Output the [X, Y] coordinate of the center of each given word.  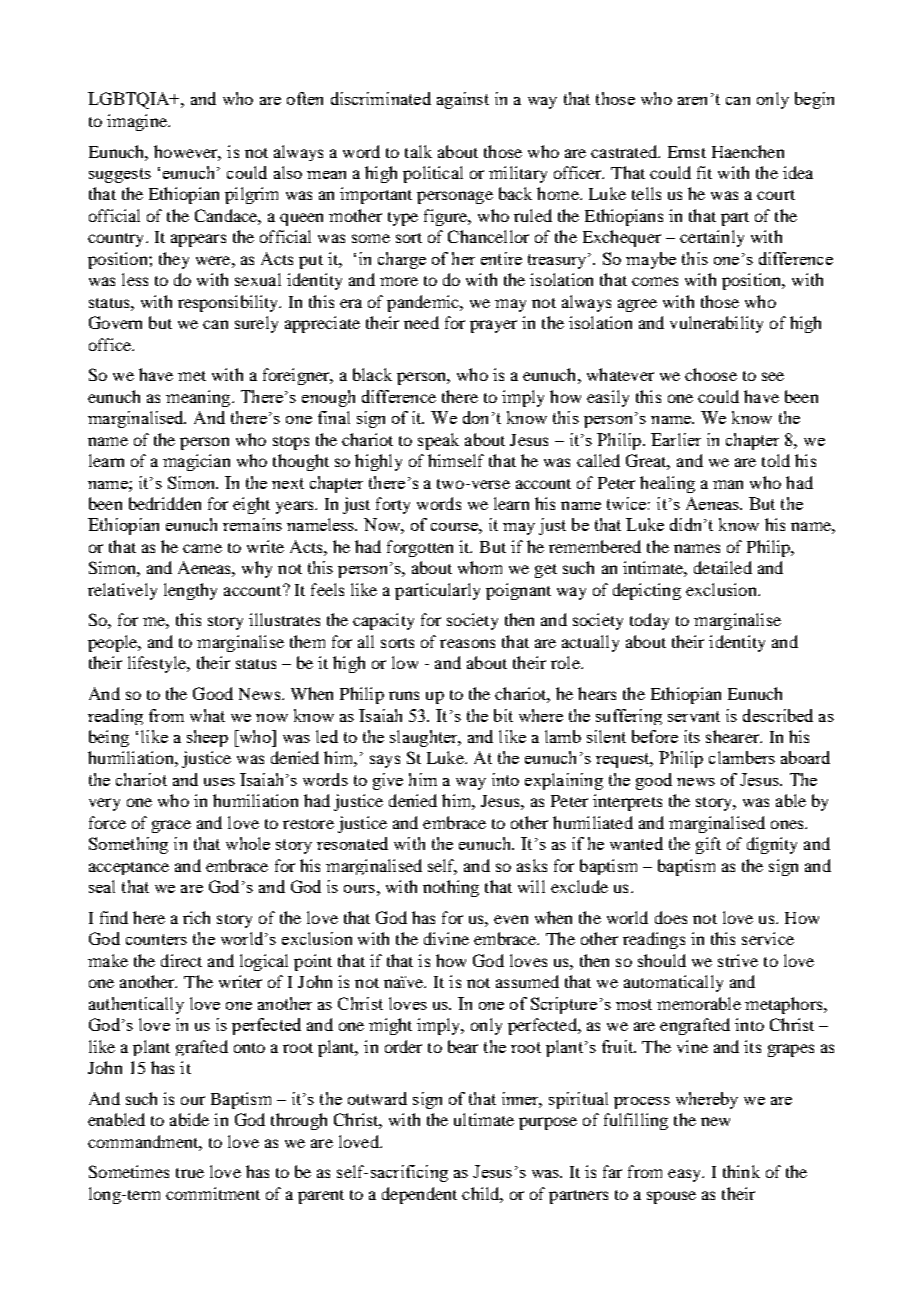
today [649, 621]
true [190, 1173]
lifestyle [158, 664]
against [463, 100]
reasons [467, 643]
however [187, 152]
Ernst [687, 152]
